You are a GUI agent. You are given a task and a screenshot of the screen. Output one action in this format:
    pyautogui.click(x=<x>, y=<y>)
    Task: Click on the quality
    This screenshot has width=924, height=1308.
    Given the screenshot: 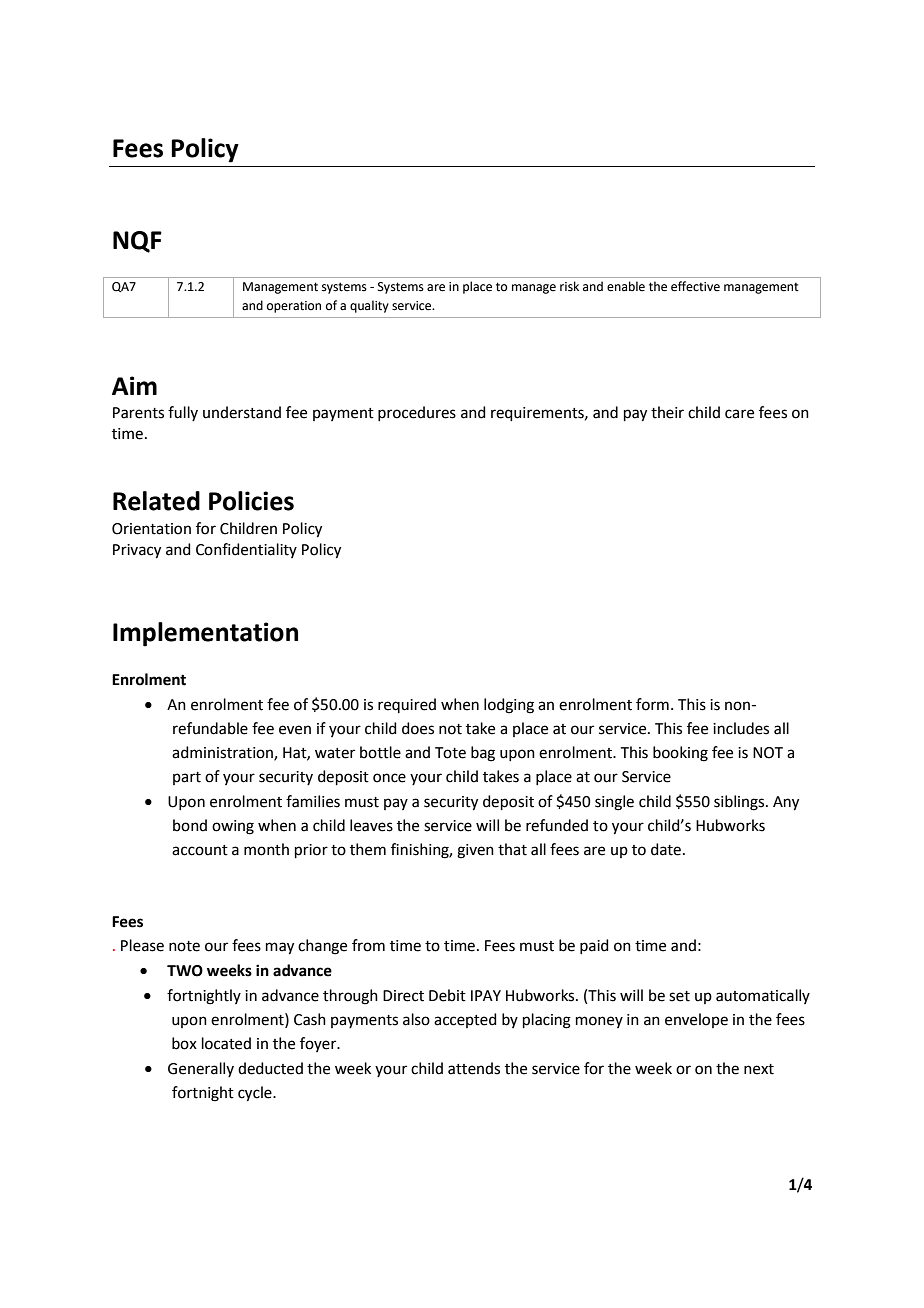 What is the action you would take?
    pyautogui.click(x=369, y=306)
